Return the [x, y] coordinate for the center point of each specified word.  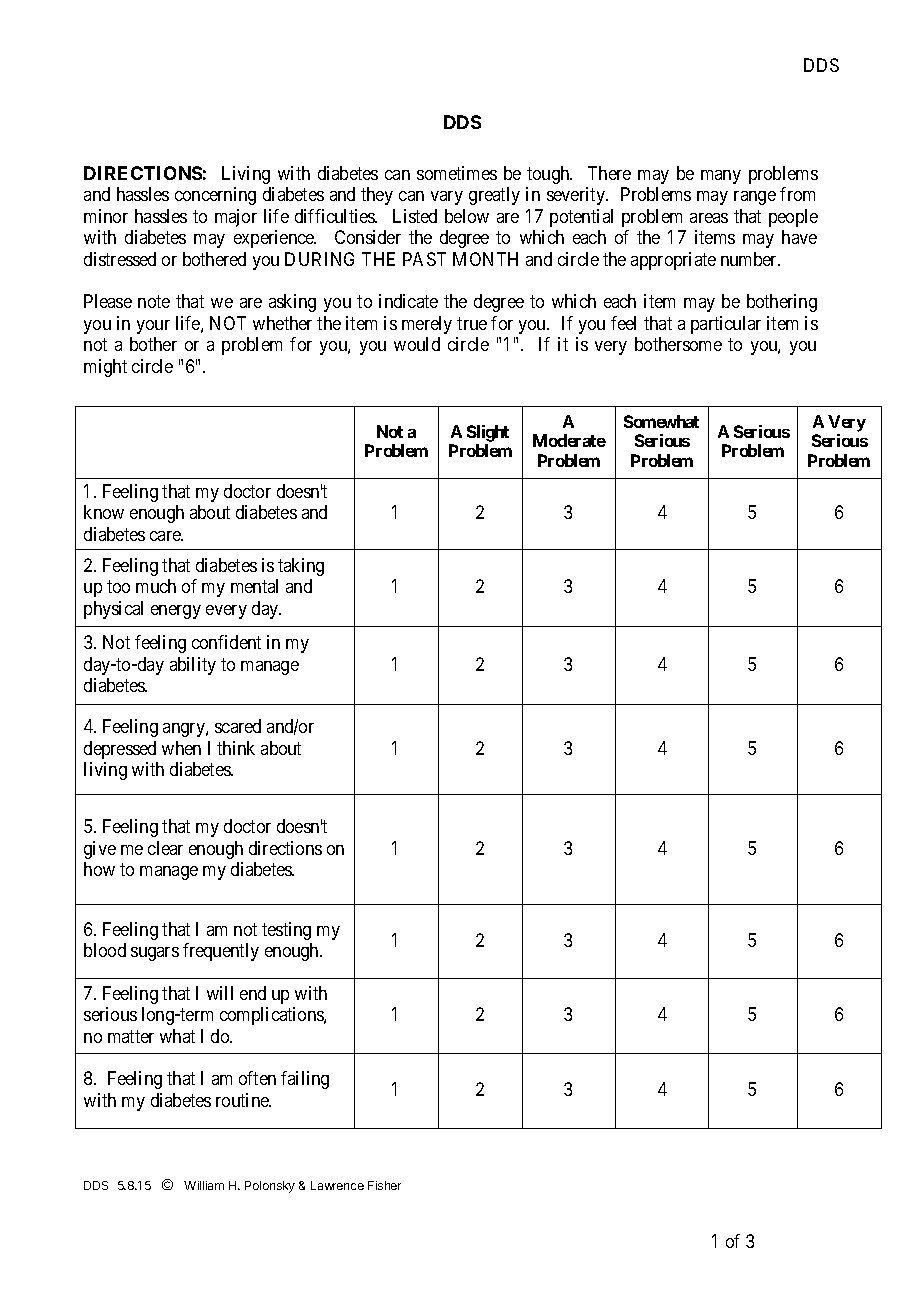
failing [305, 1080]
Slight [488, 433]
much [156, 586]
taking [301, 567]
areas [709, 218]
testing [286, 931]
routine [243, 1100]
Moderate [569, 440]
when [181, 748]
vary [447, 198]
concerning [215, 196]
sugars [155, 954]
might [105, 368]
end [253, 993]
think [236, 748]
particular [726, 325]
